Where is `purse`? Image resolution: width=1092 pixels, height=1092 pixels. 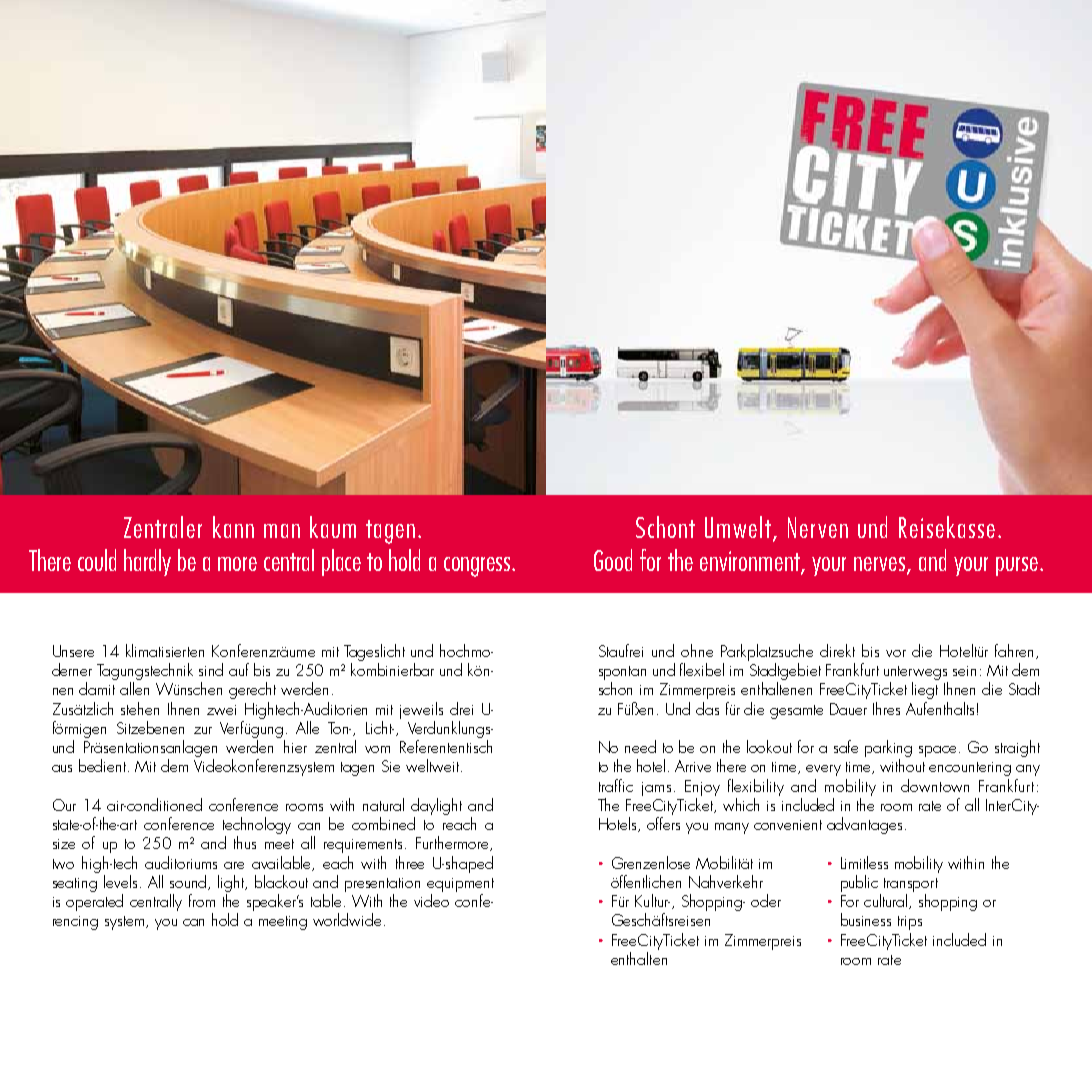 purse is located at coordinates (1018, 566).
